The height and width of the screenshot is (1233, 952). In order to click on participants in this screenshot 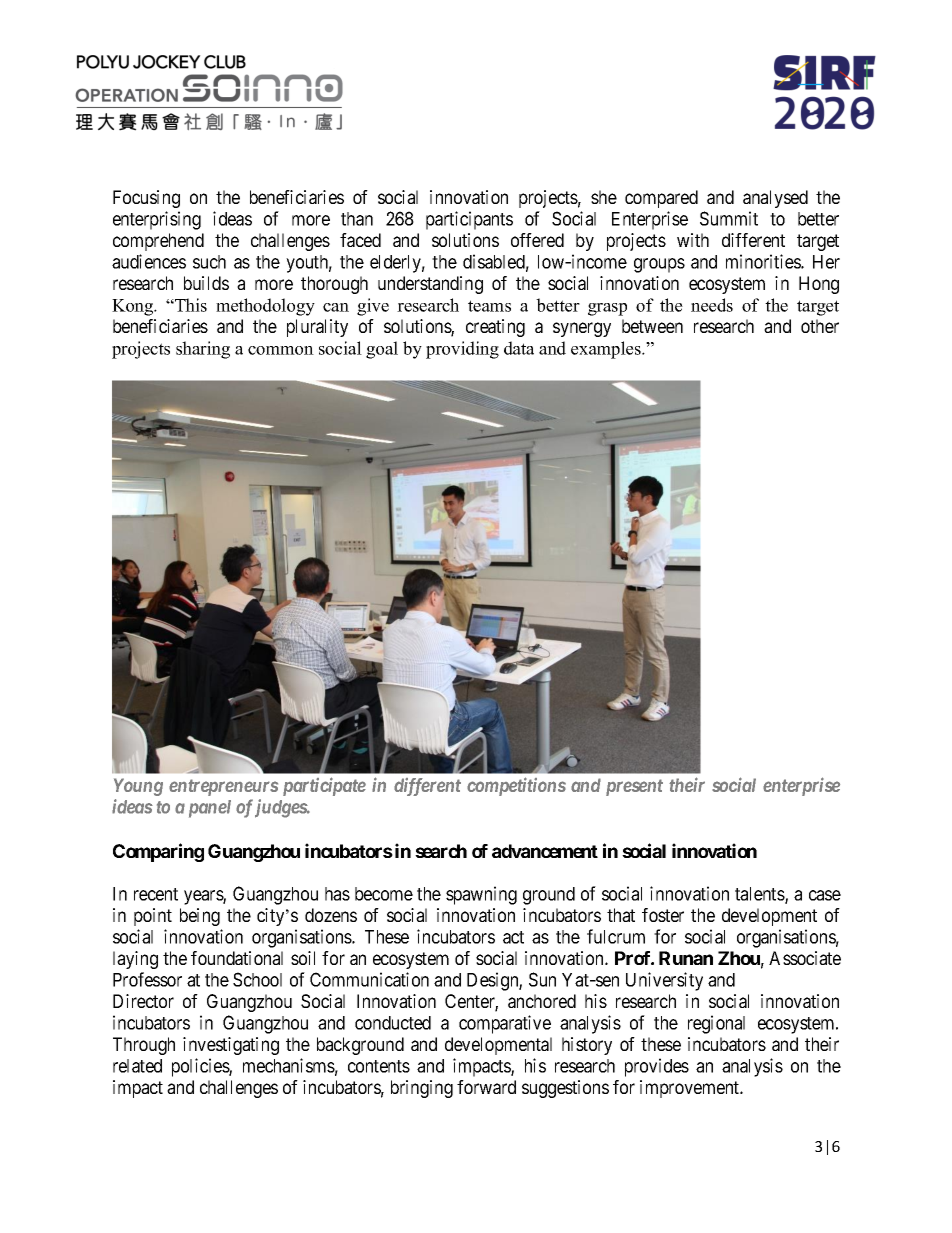, I will do `click(469, 220)`.
